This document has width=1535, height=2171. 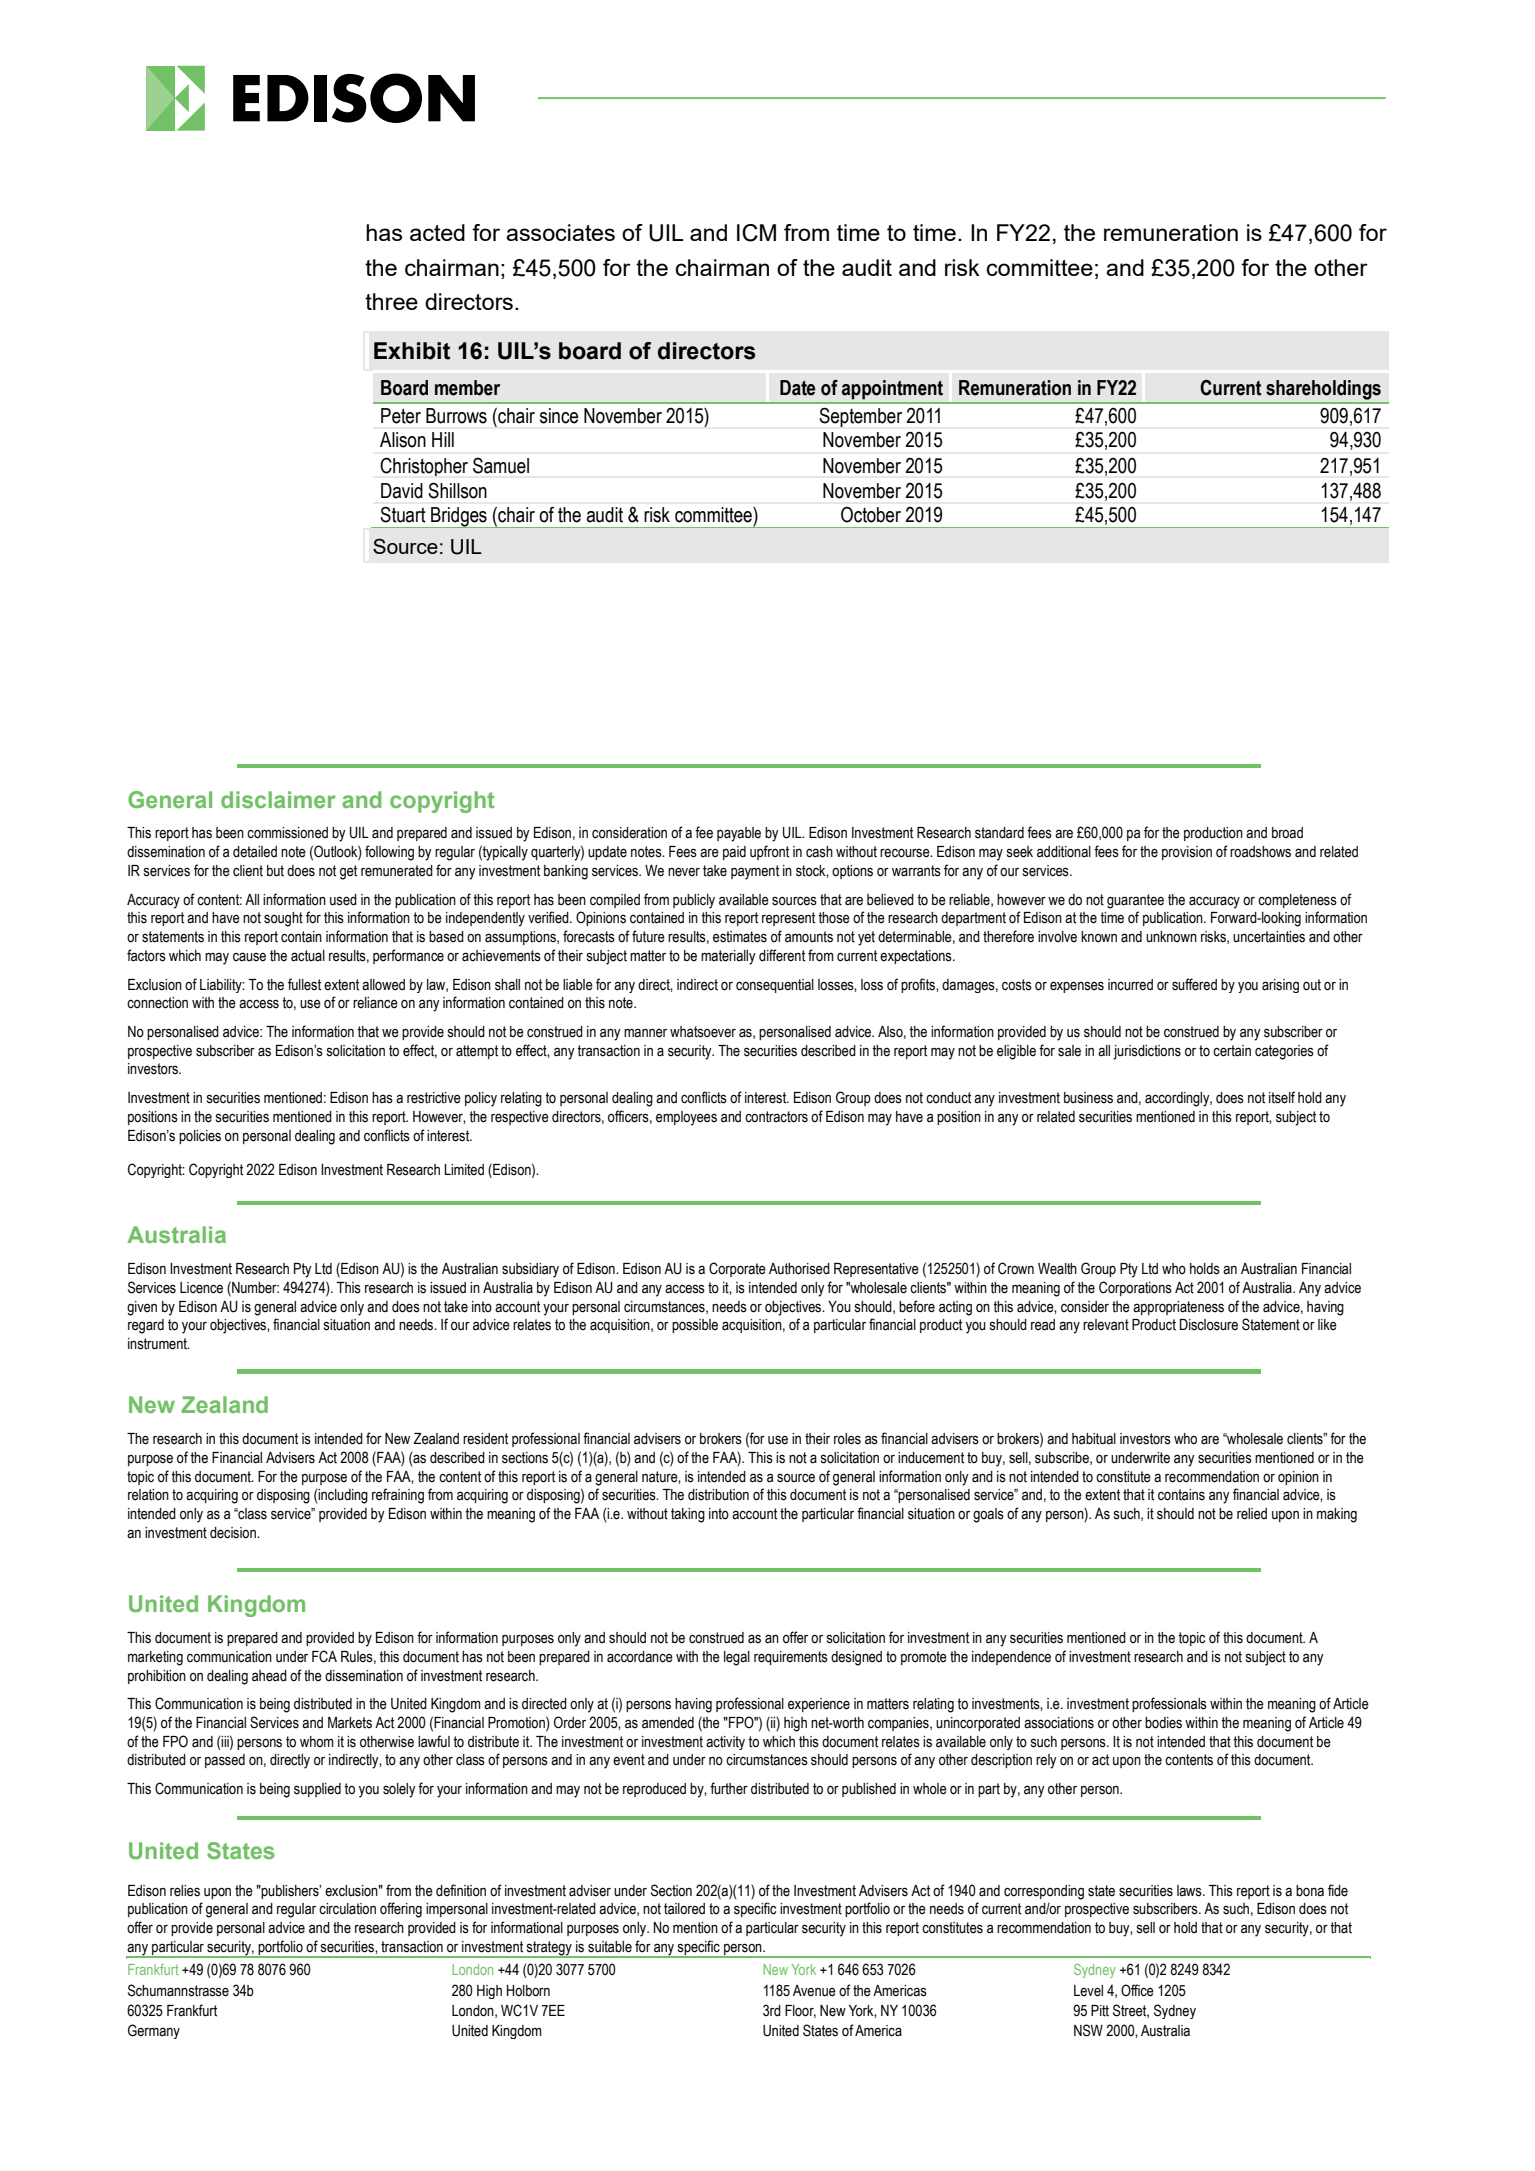 I want to click on three, so click(x=391, y=301).
